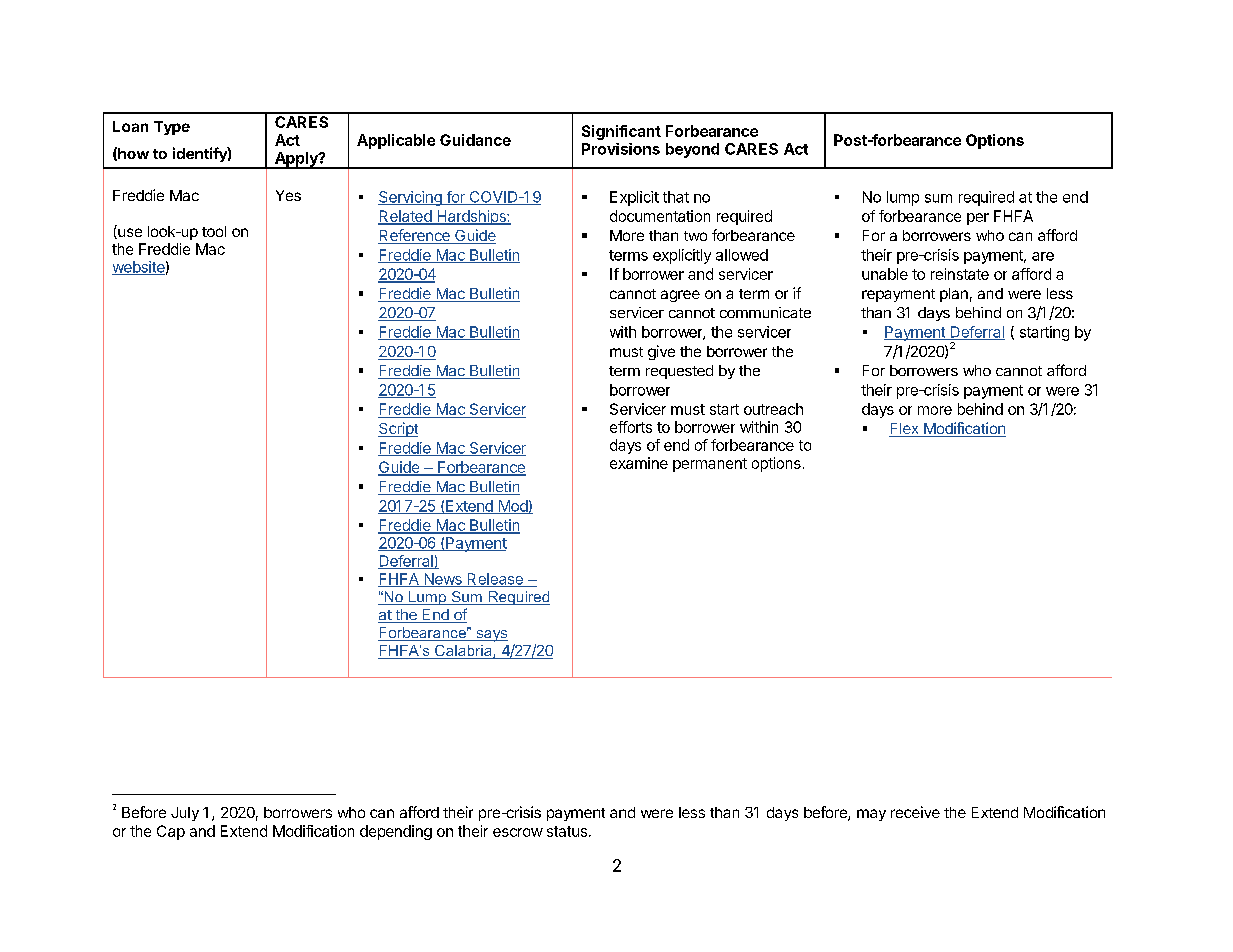 This document has width=1233, height=952. I want to click on receive, so click(915, 812).
